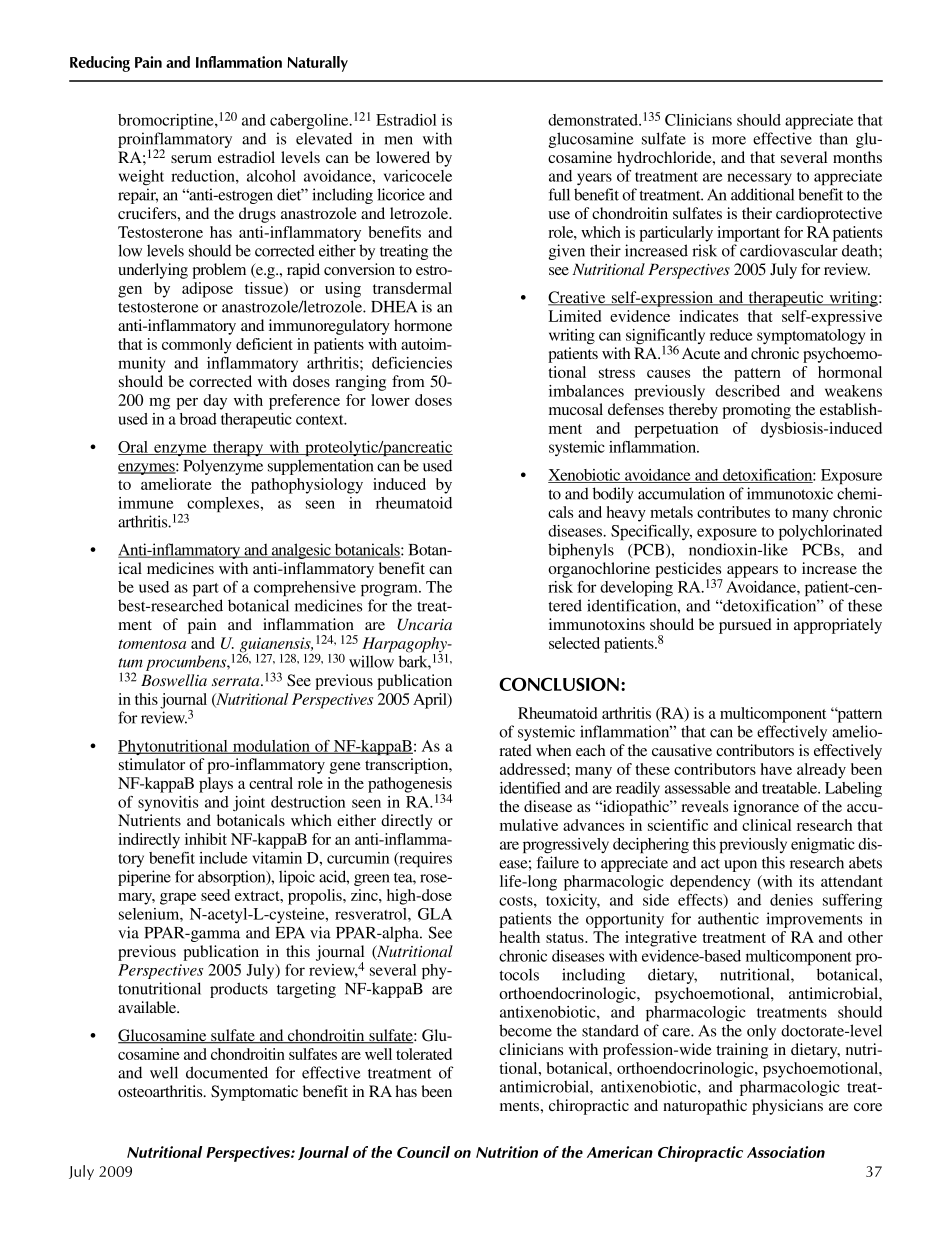  What do you see at coordinates (745, 626) in the page?
I see `pursued` at bounding box center [745, 626].
